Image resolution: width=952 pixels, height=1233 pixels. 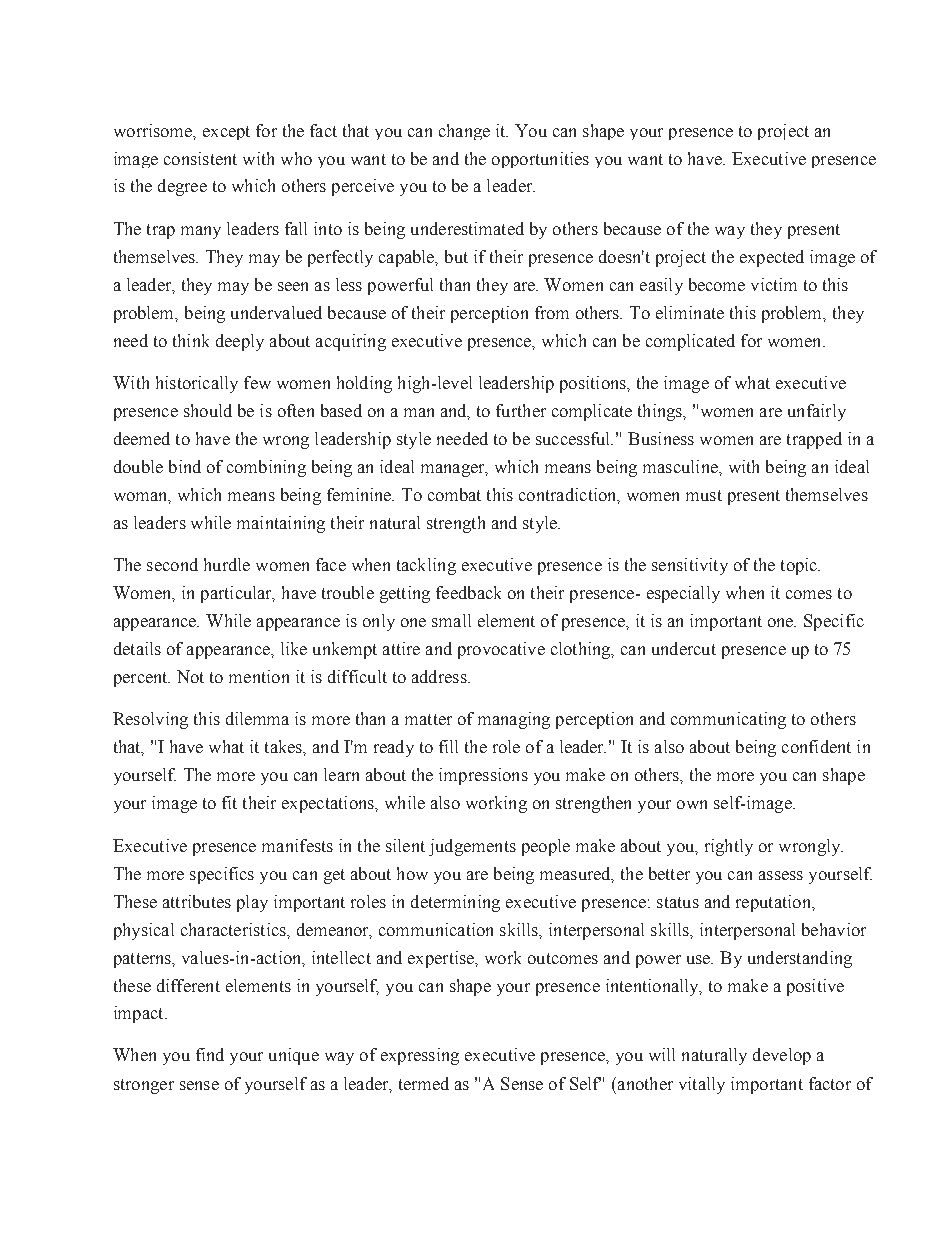 What do you see at coordinates (237, 594) in the document?
I see `particular` at bounding box center [237, 594].
